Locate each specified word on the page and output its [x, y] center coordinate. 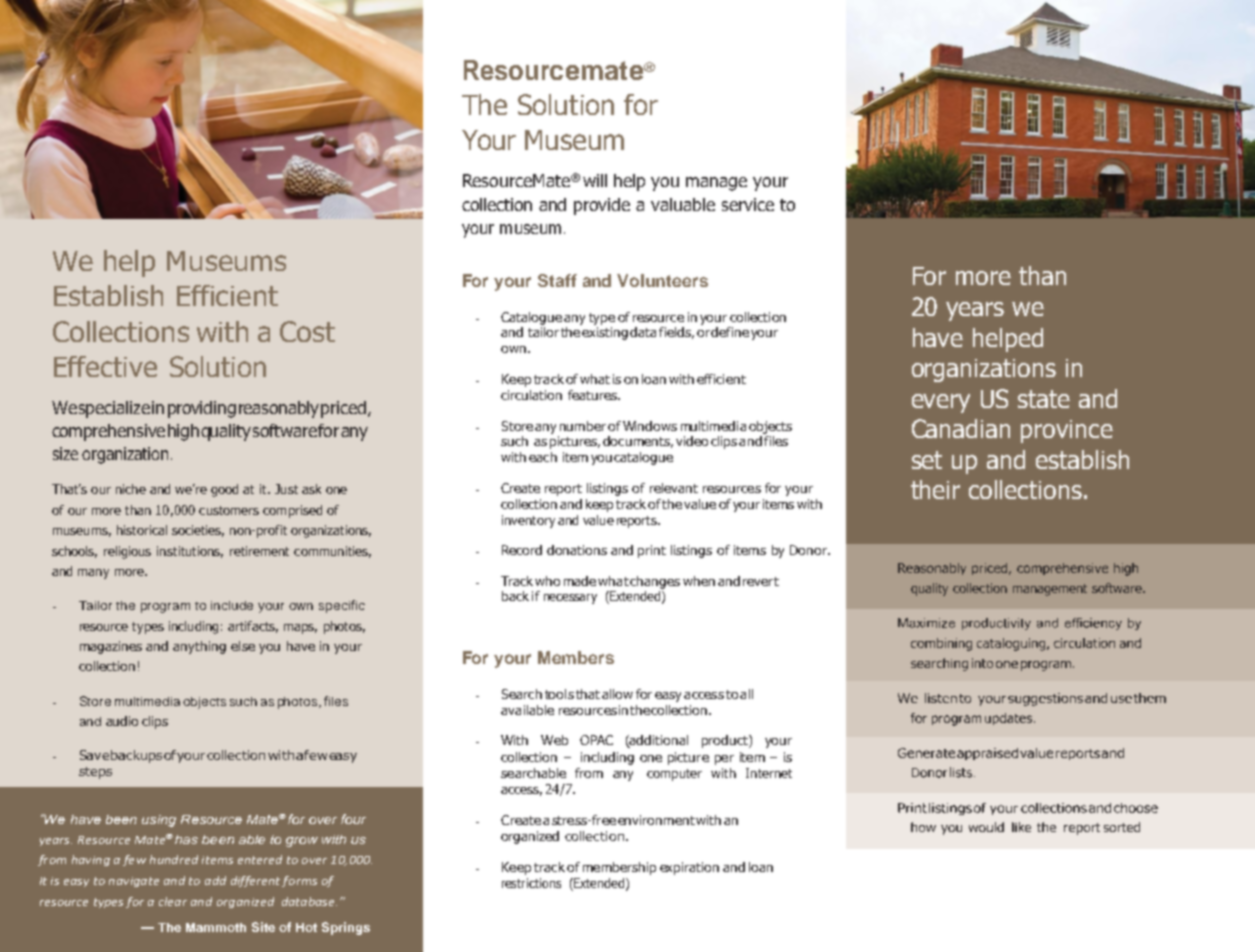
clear [173, 901]
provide [602, 206]
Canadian [961, 428]
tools [559, 694]
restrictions [531, 883]
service [748, 204]
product [726, 741]
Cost [307, 331]
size [65, 453]
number [583, 426]
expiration [689, 868]
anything [199, 647]
